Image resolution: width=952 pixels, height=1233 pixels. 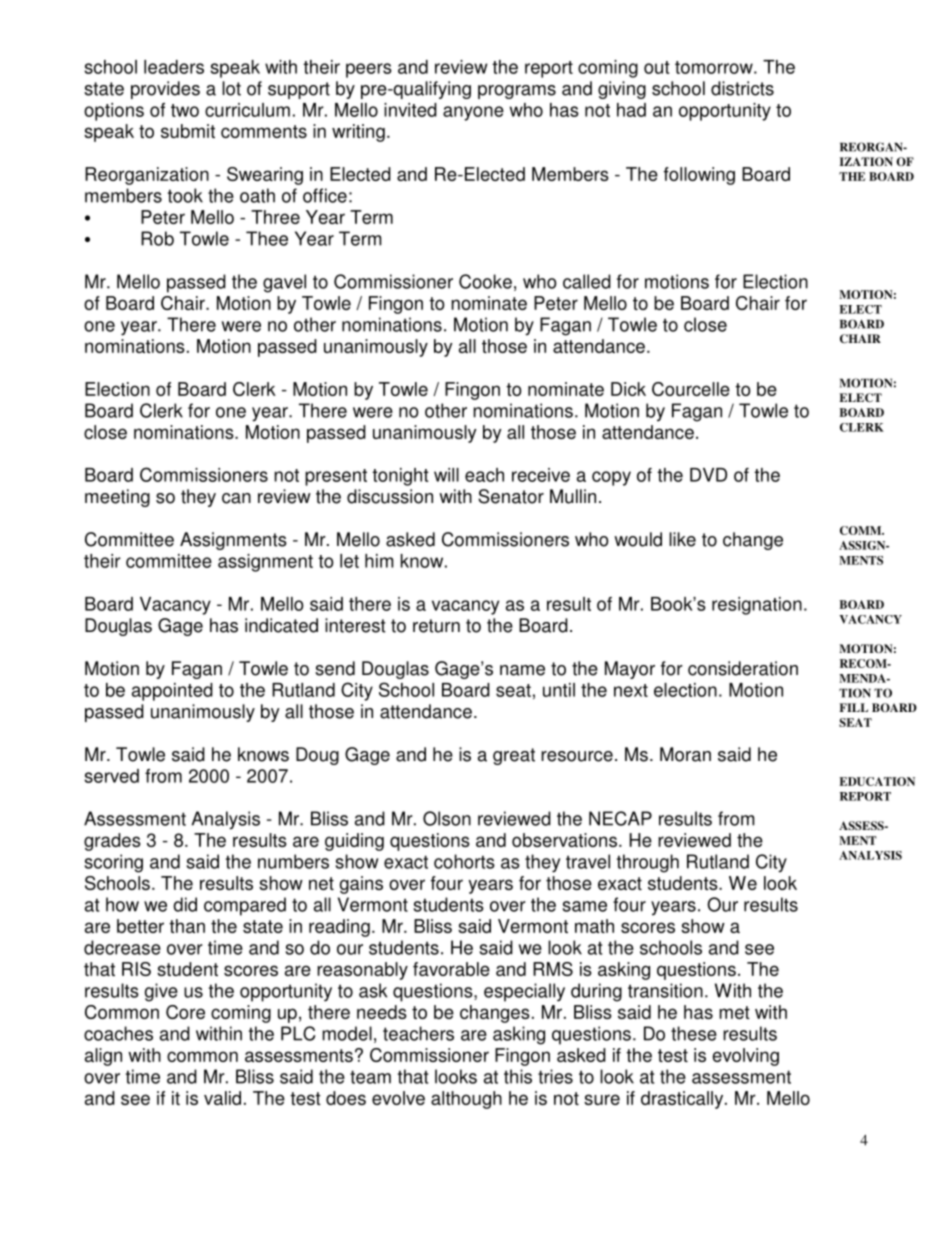 I want to click on return, so click(x=436, y=626).
